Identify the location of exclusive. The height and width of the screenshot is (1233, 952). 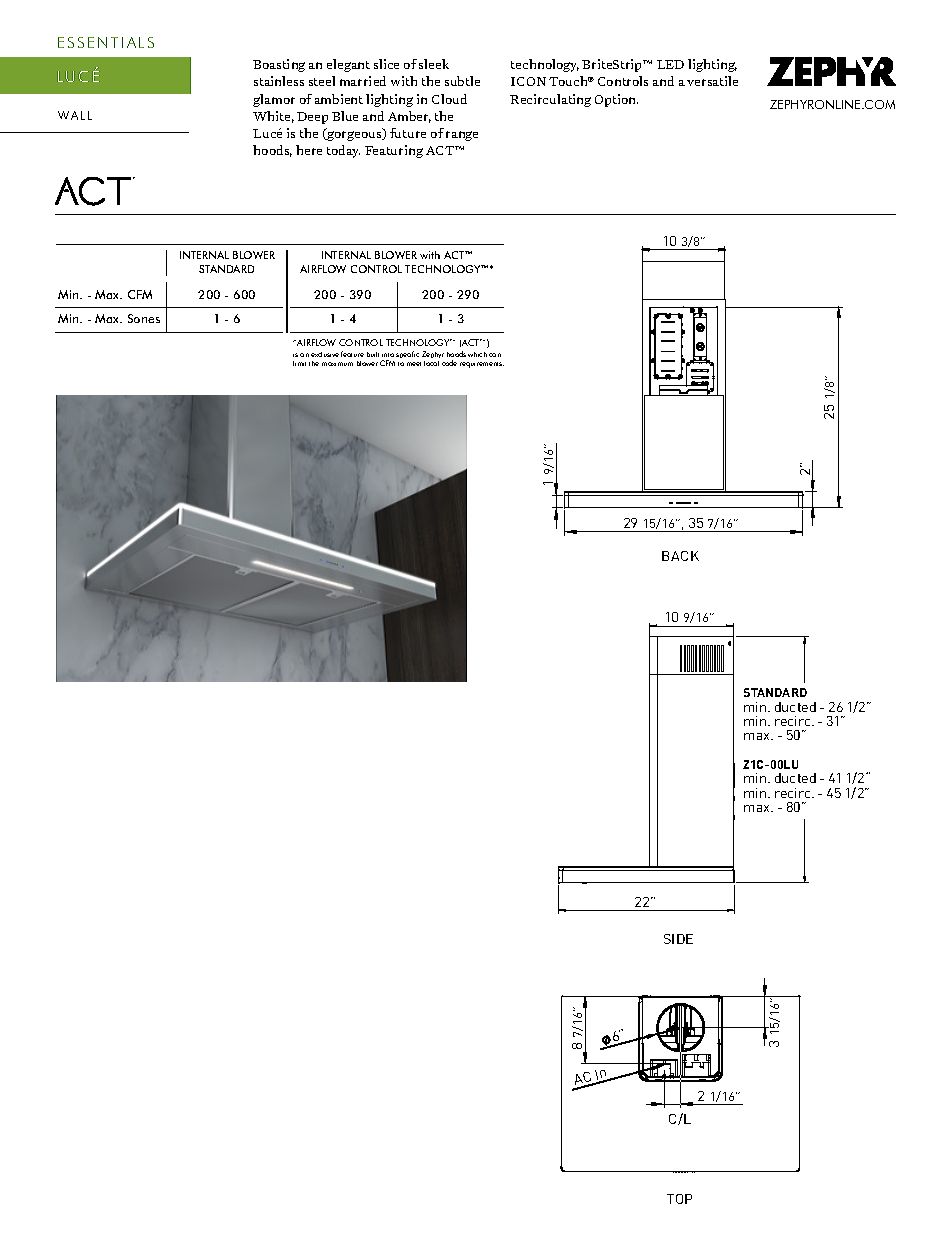
(325, 354).
